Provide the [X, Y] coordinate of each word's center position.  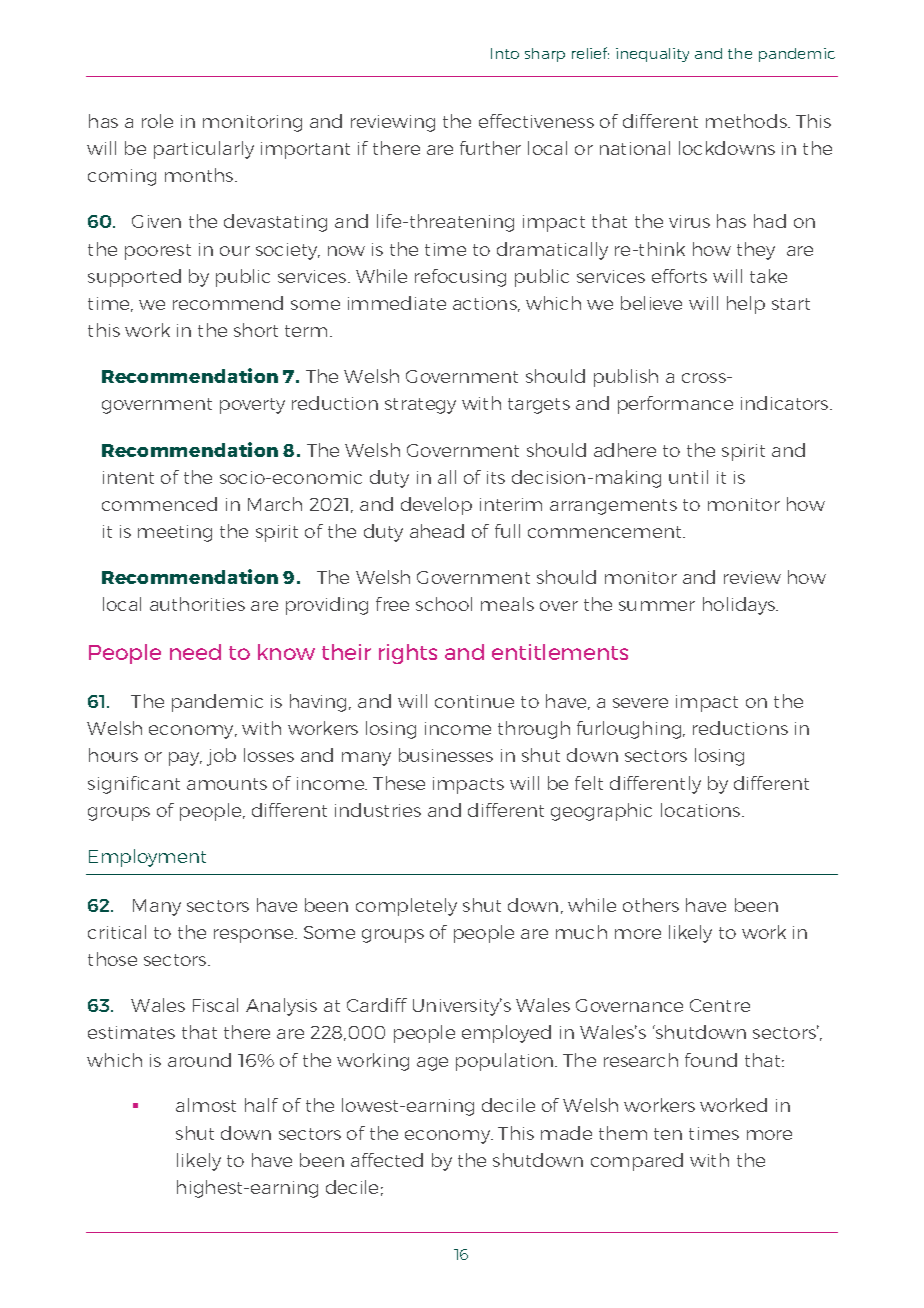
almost [206, 1105]
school [444, 604]
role [157, 121]
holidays [740, 606]
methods [747, 121]
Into [505, 53]
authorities [197, 604]
